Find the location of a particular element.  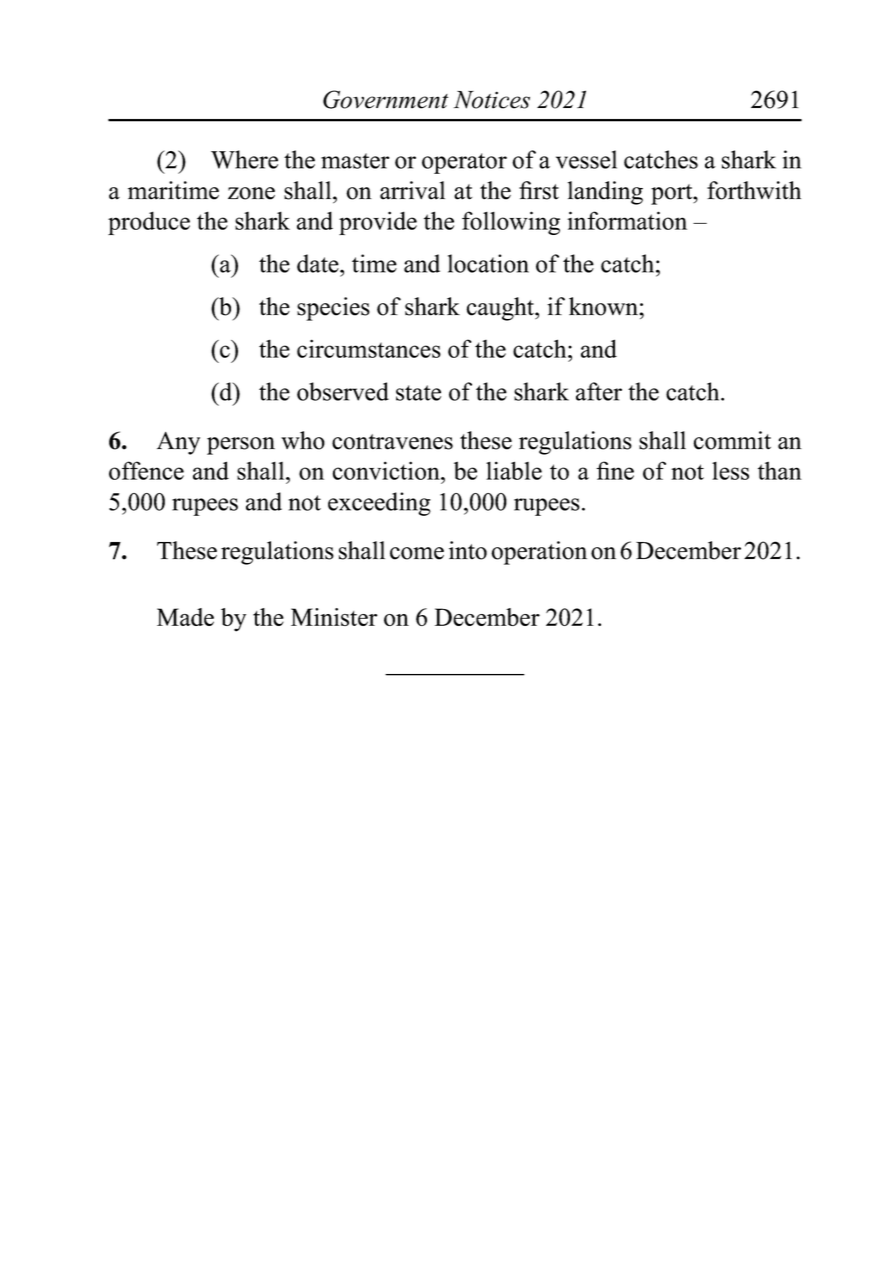

following is located at coordinates (511, 223).
